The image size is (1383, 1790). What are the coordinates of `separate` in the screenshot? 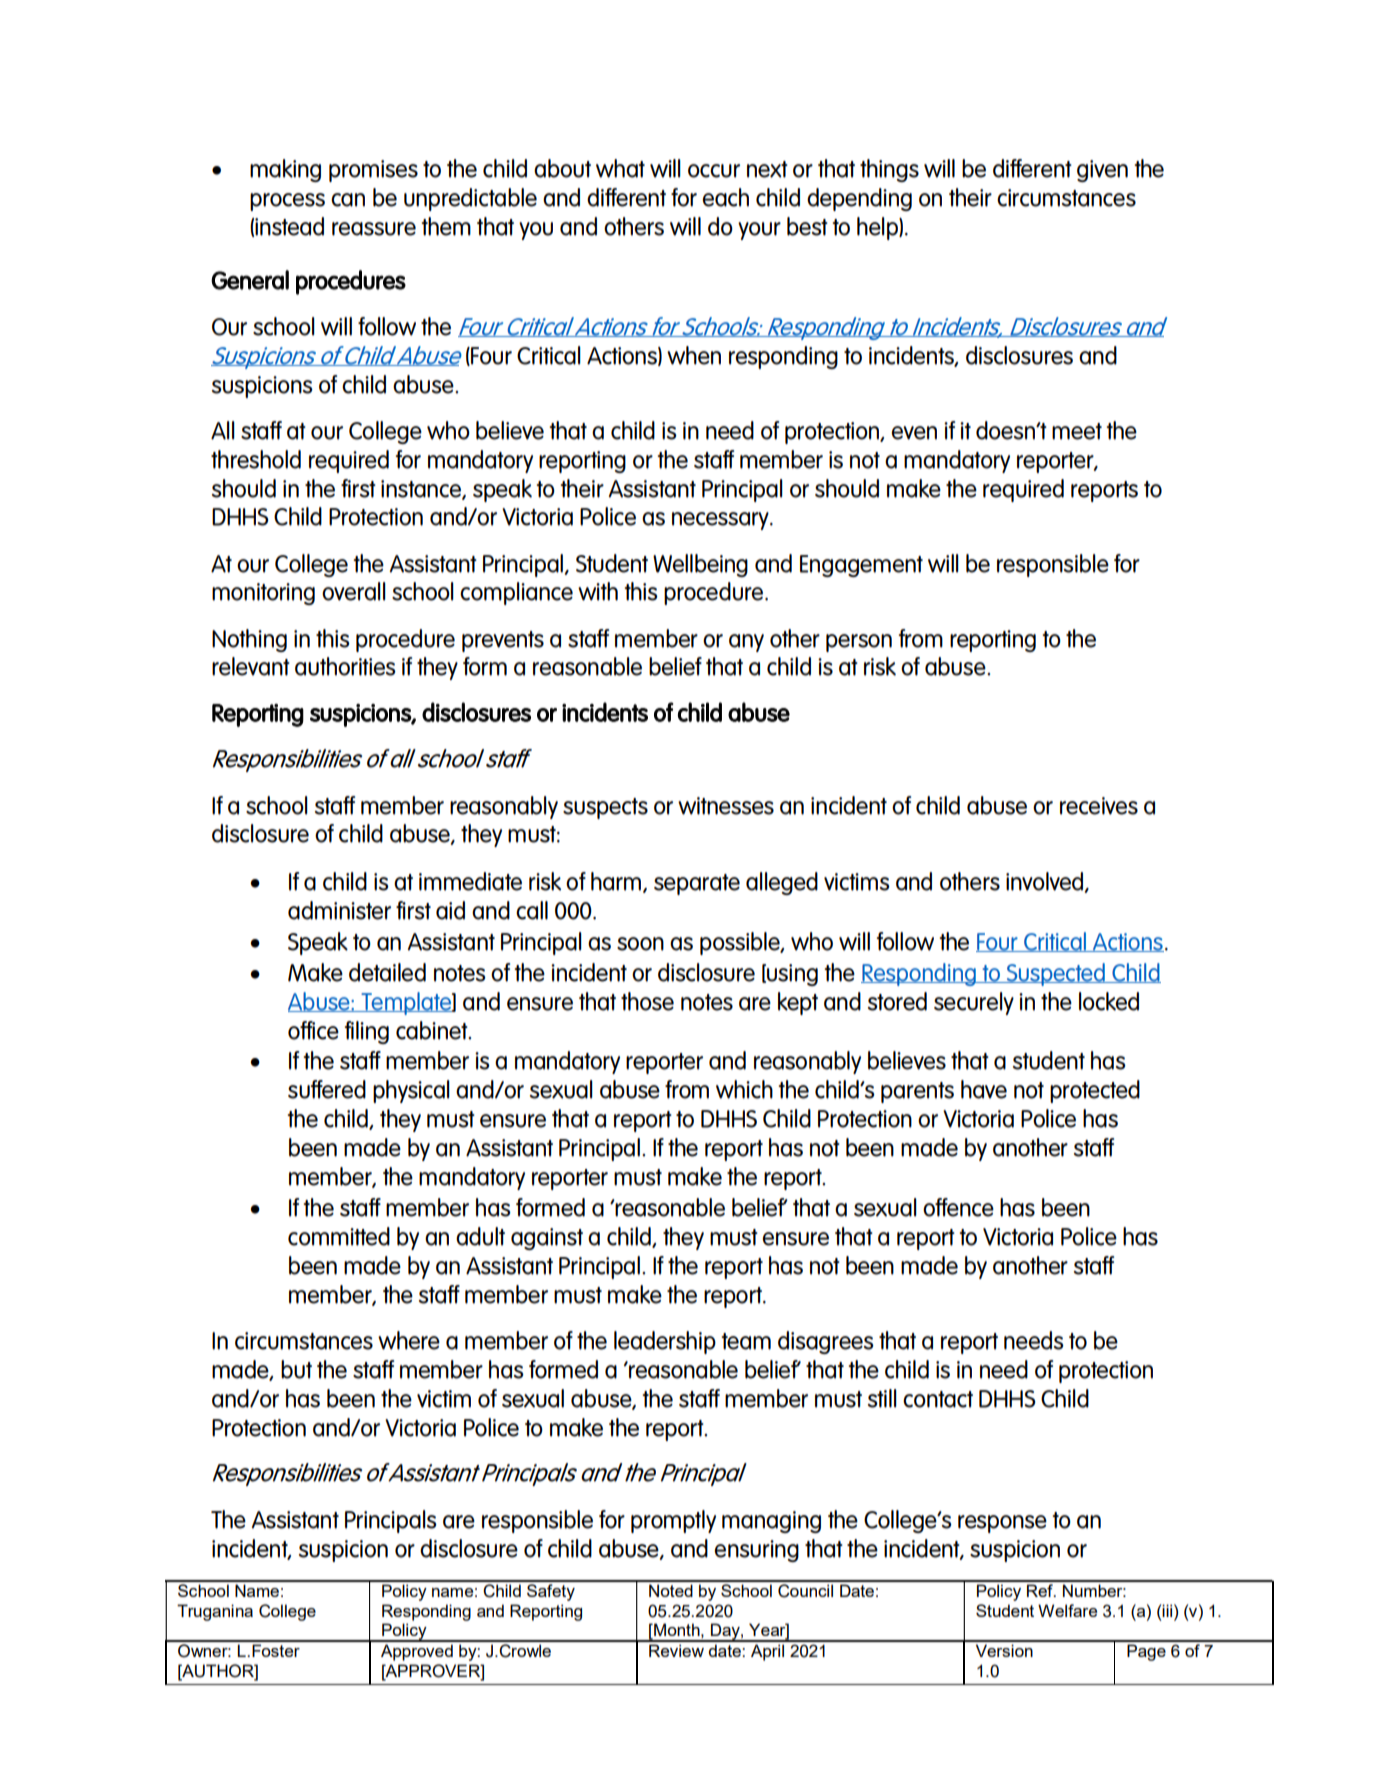 It's located at (697, 884).
